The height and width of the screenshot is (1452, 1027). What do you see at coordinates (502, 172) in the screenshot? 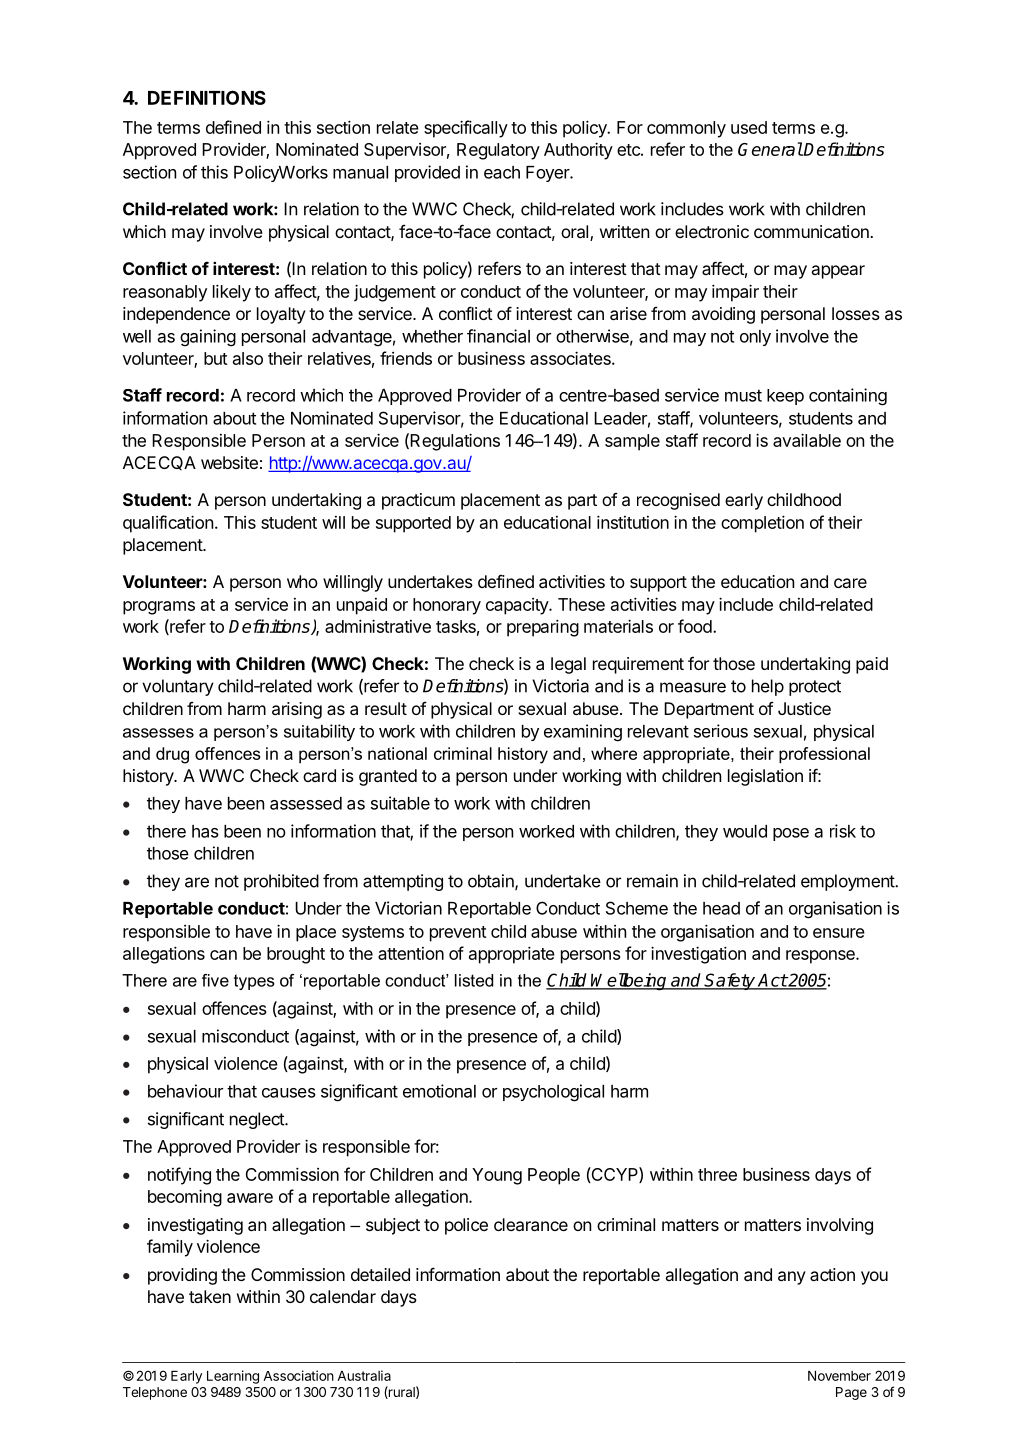
I see `each` at bounding box center [502, 172].
